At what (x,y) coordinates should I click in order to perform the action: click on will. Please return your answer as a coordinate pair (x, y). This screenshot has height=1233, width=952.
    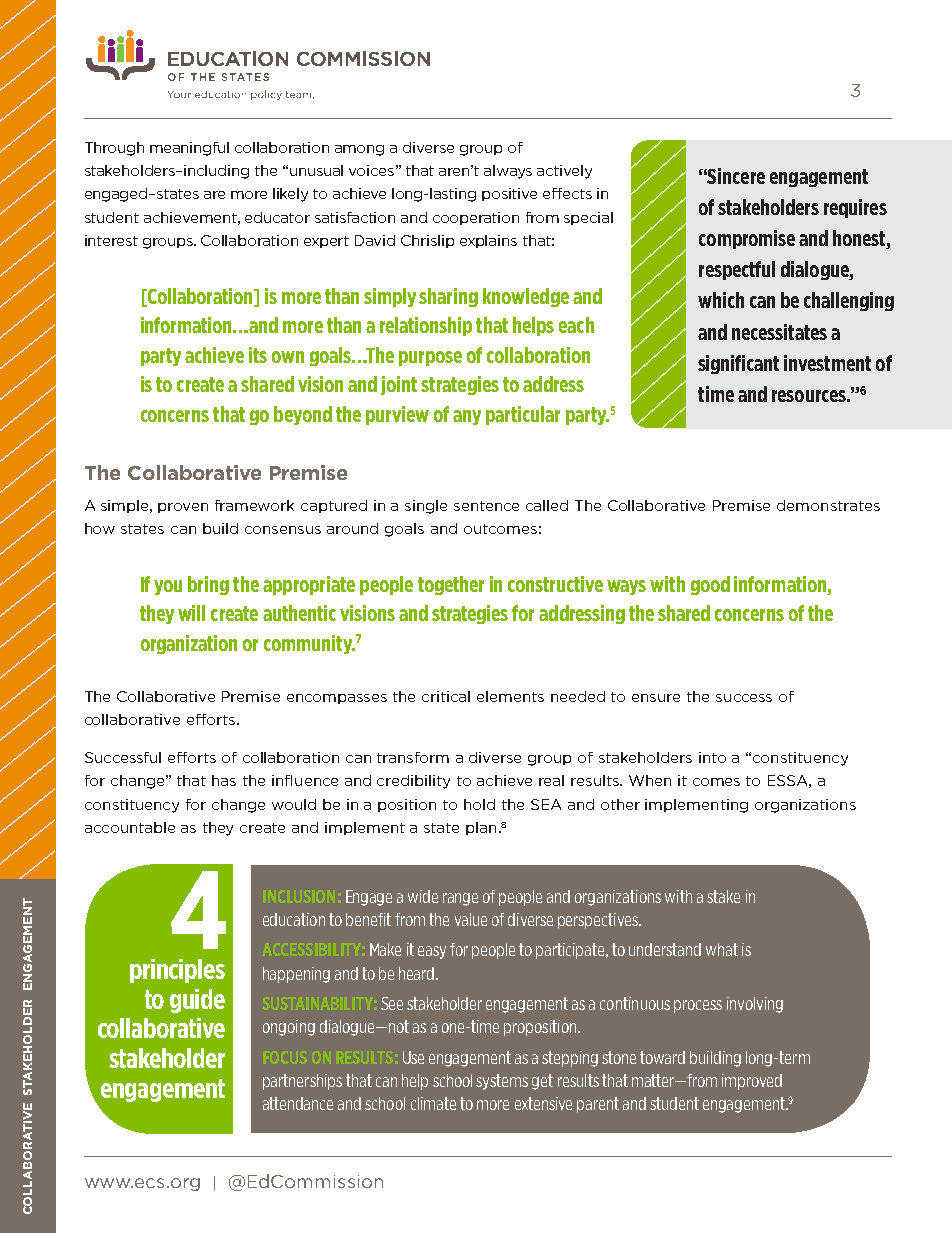
    Looking at the image, I should click on (191, 613).
